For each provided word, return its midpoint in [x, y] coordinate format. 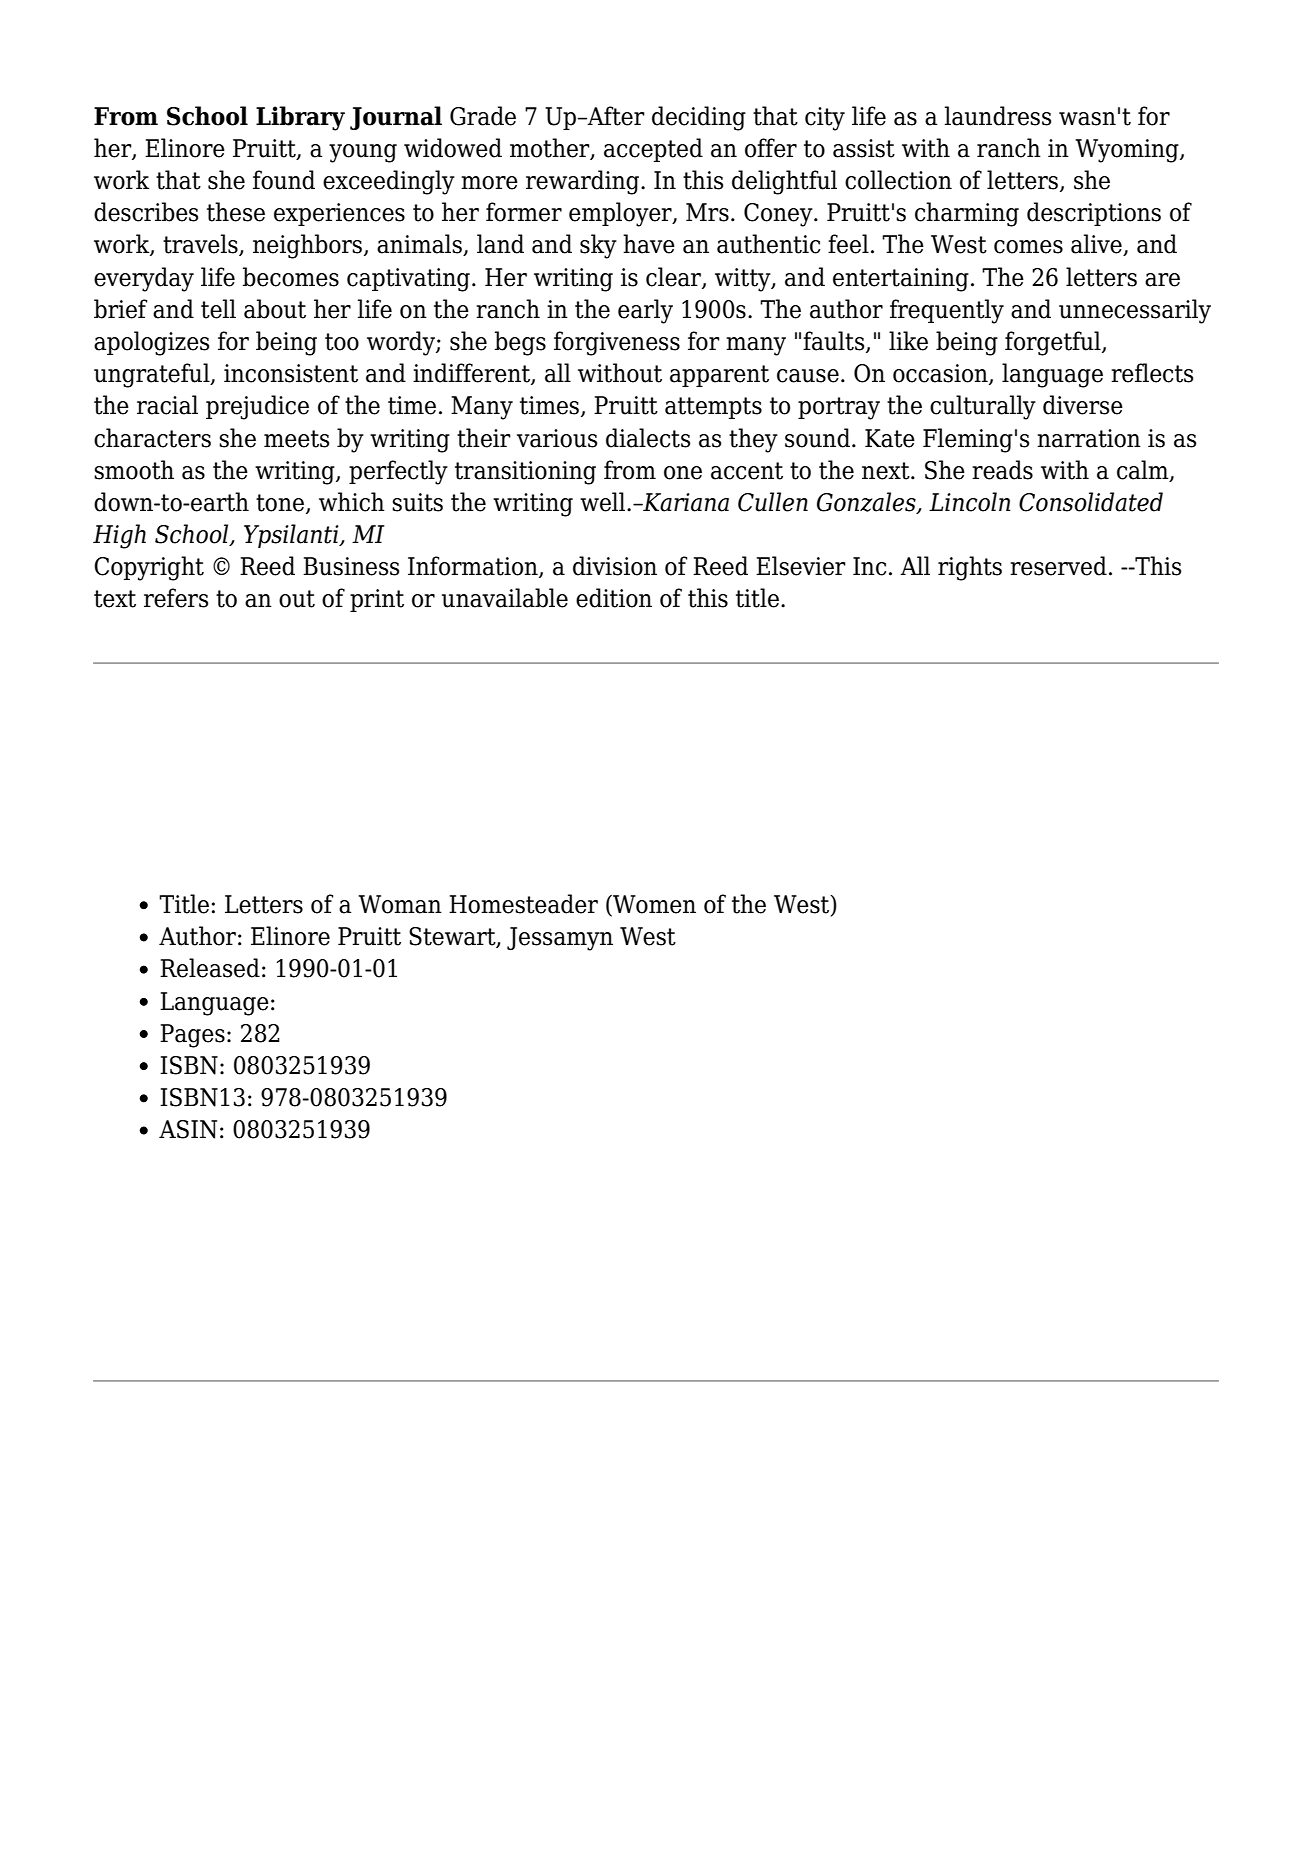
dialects [648, 438]
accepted [653, 150]
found [284, 180]
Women [653, 905]
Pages [192, 1036]
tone [281, 504]
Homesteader [523, 904]
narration [1089, 438]
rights [970, 568]
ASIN [188, 1129]
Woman [400, 904]
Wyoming [1128, 151]
